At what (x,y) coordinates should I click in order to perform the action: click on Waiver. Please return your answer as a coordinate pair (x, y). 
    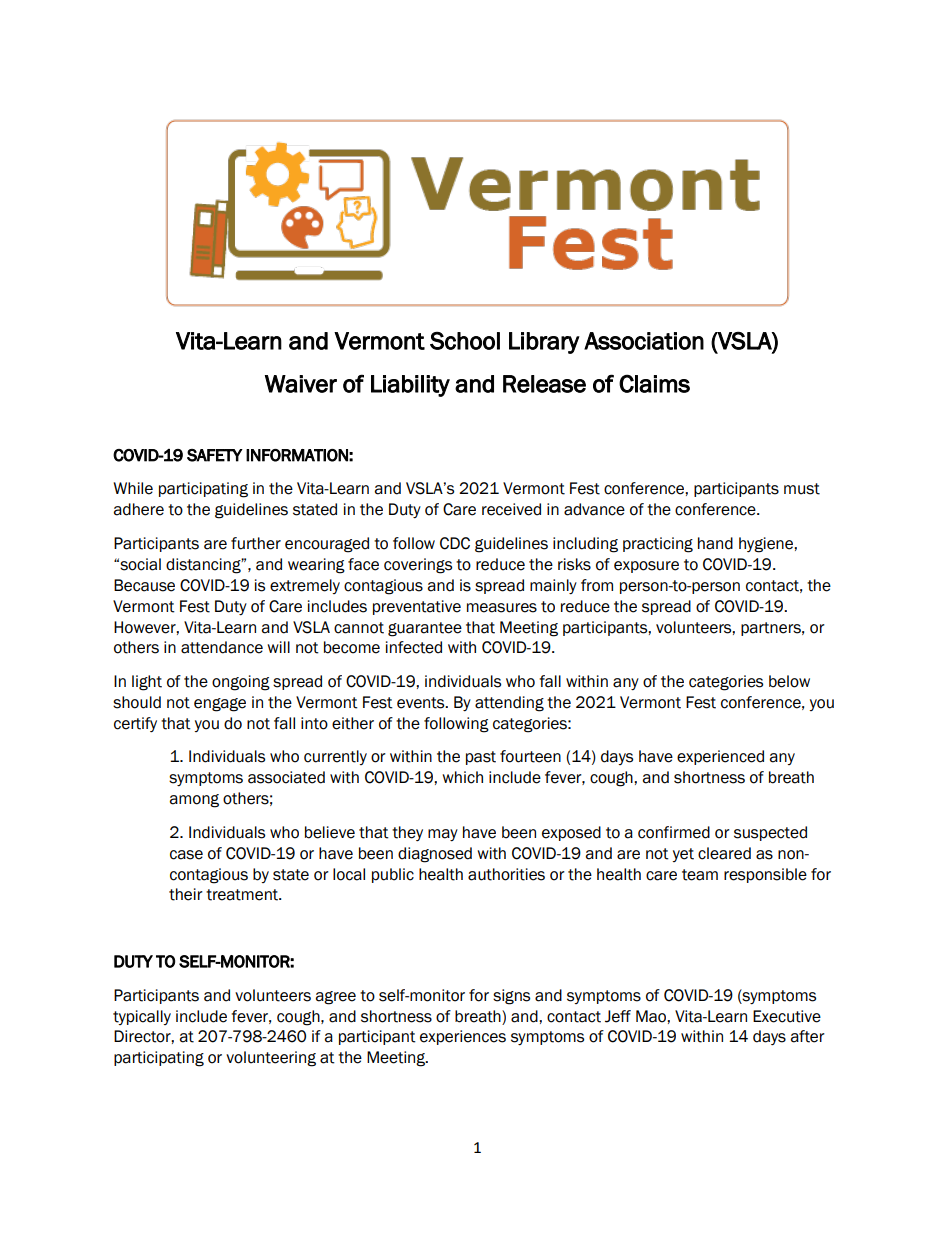
    Looking at the image, I should click on (301, 384).
